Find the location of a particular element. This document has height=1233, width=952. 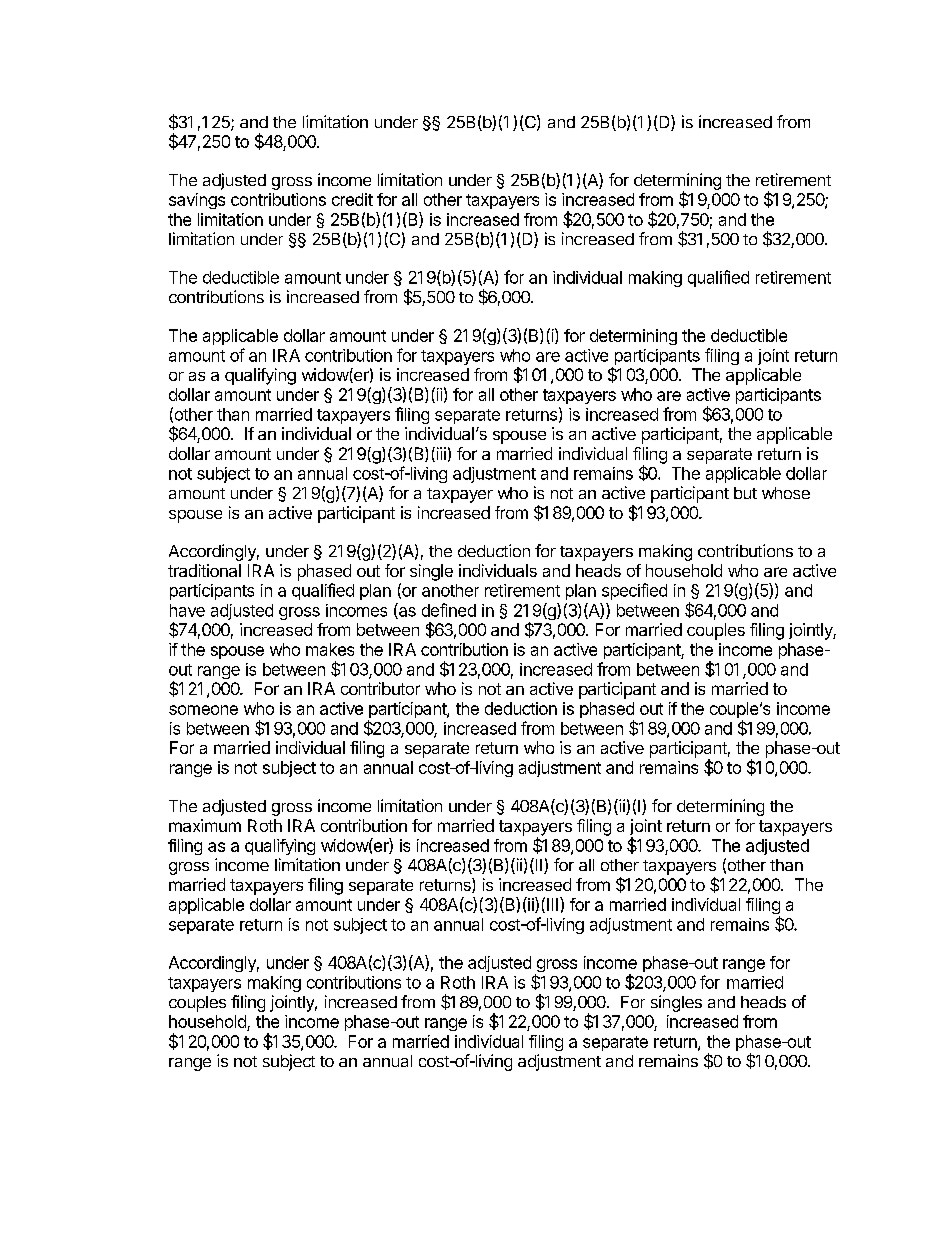

someone is located at coordinates (203, 710).
